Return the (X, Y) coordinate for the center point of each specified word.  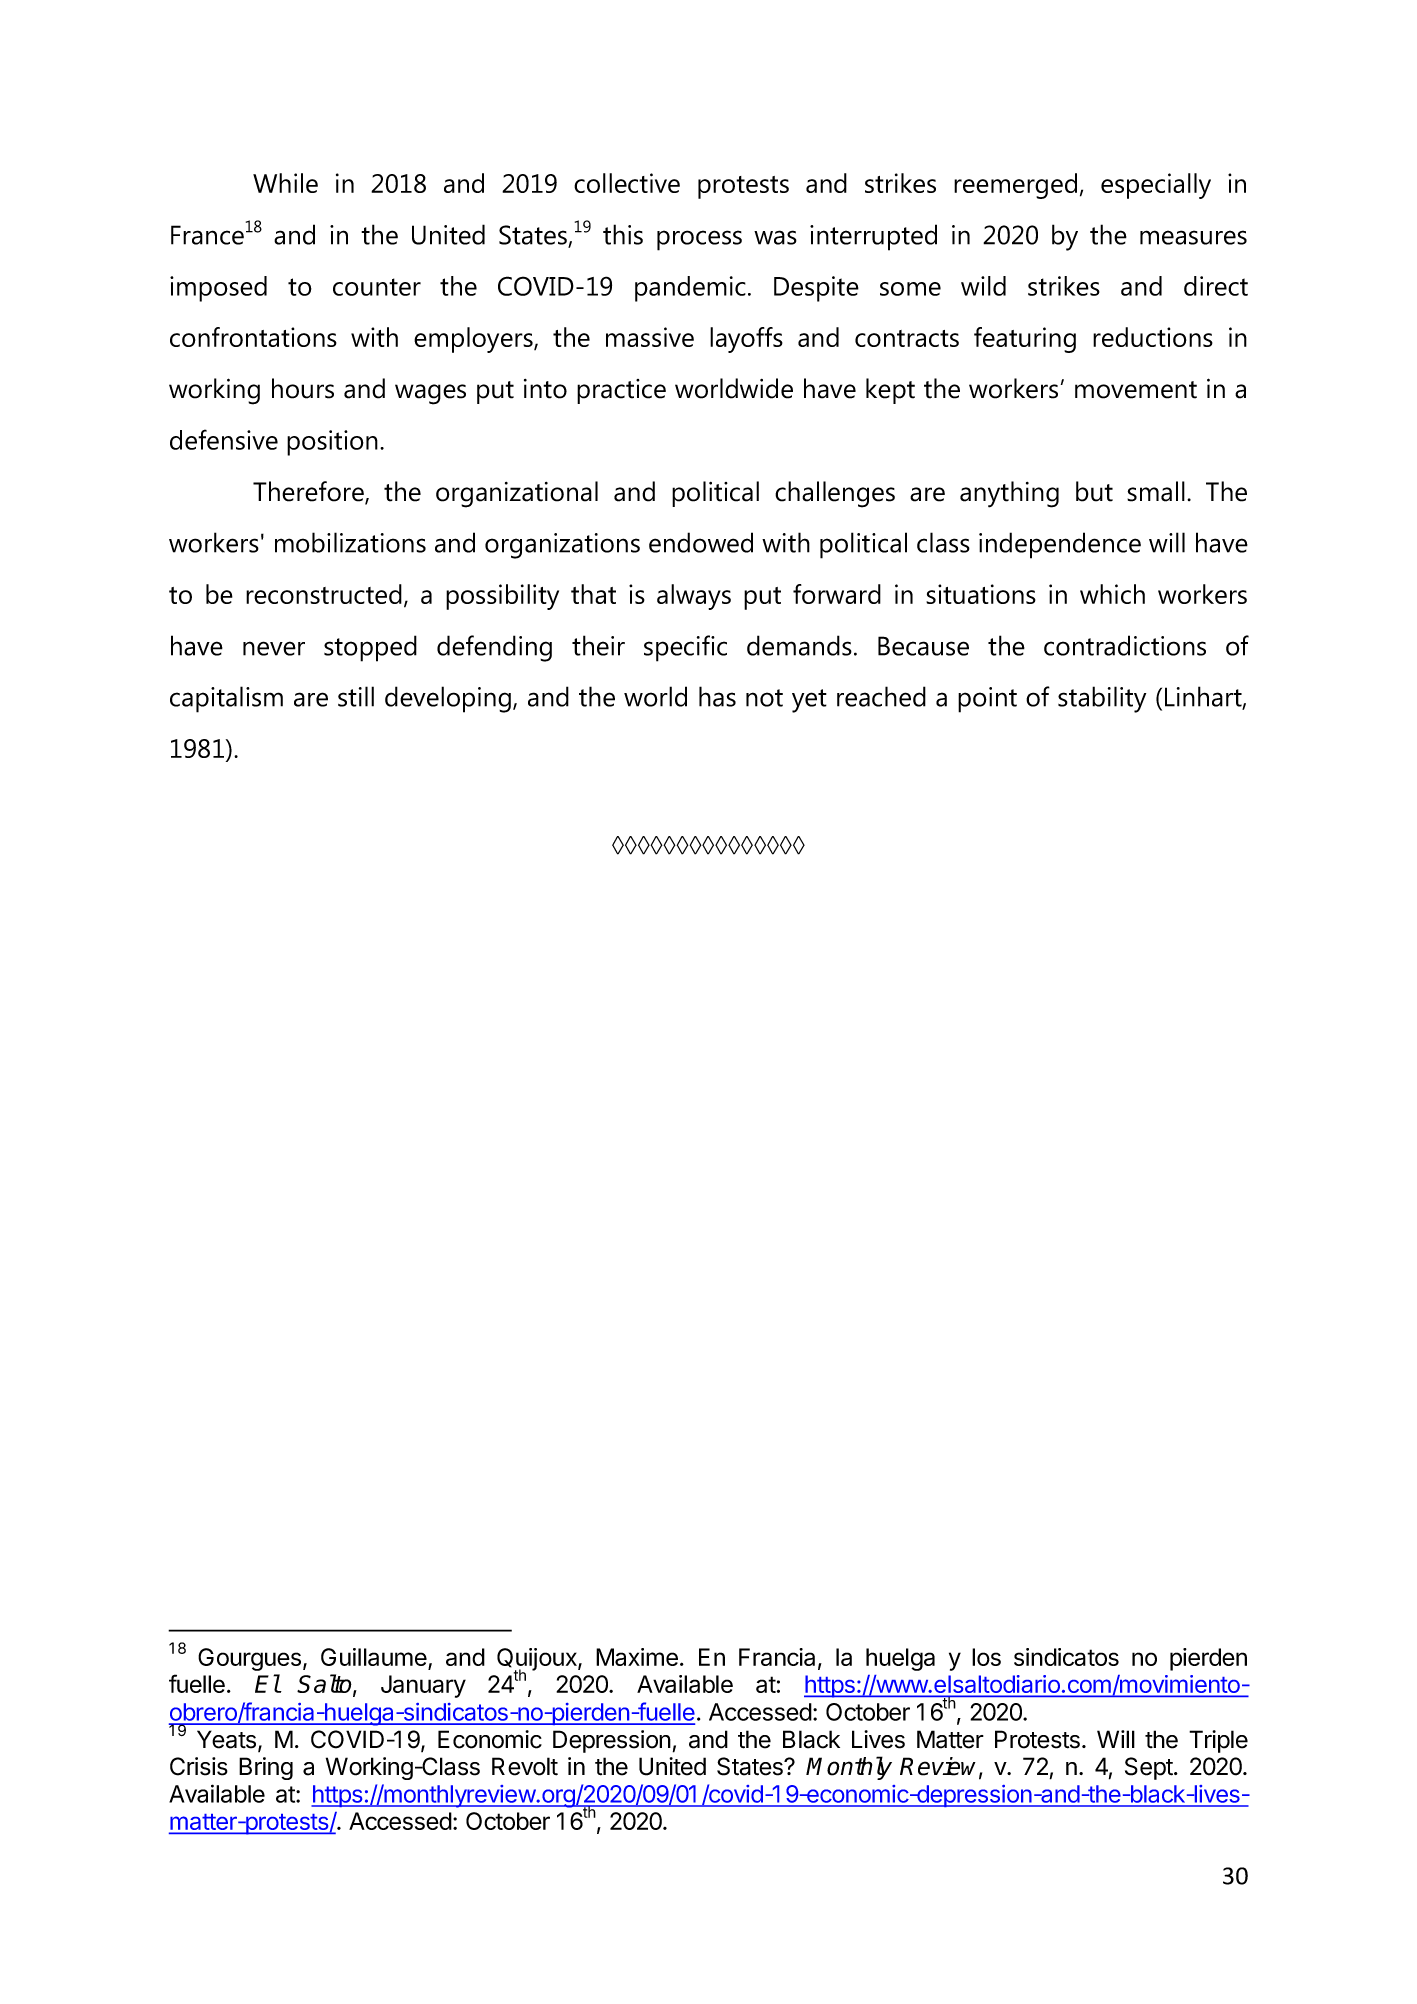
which (1112, 594)
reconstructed (324, 594)
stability (1102, 699)
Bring (266, 1768)
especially (1156, 186)
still (356, 696)
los (986, 1657)
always (694, 597)
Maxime (637, 1657)
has (717, 696)
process (699, 240)
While (285, 183)
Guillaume (375, 1658)
